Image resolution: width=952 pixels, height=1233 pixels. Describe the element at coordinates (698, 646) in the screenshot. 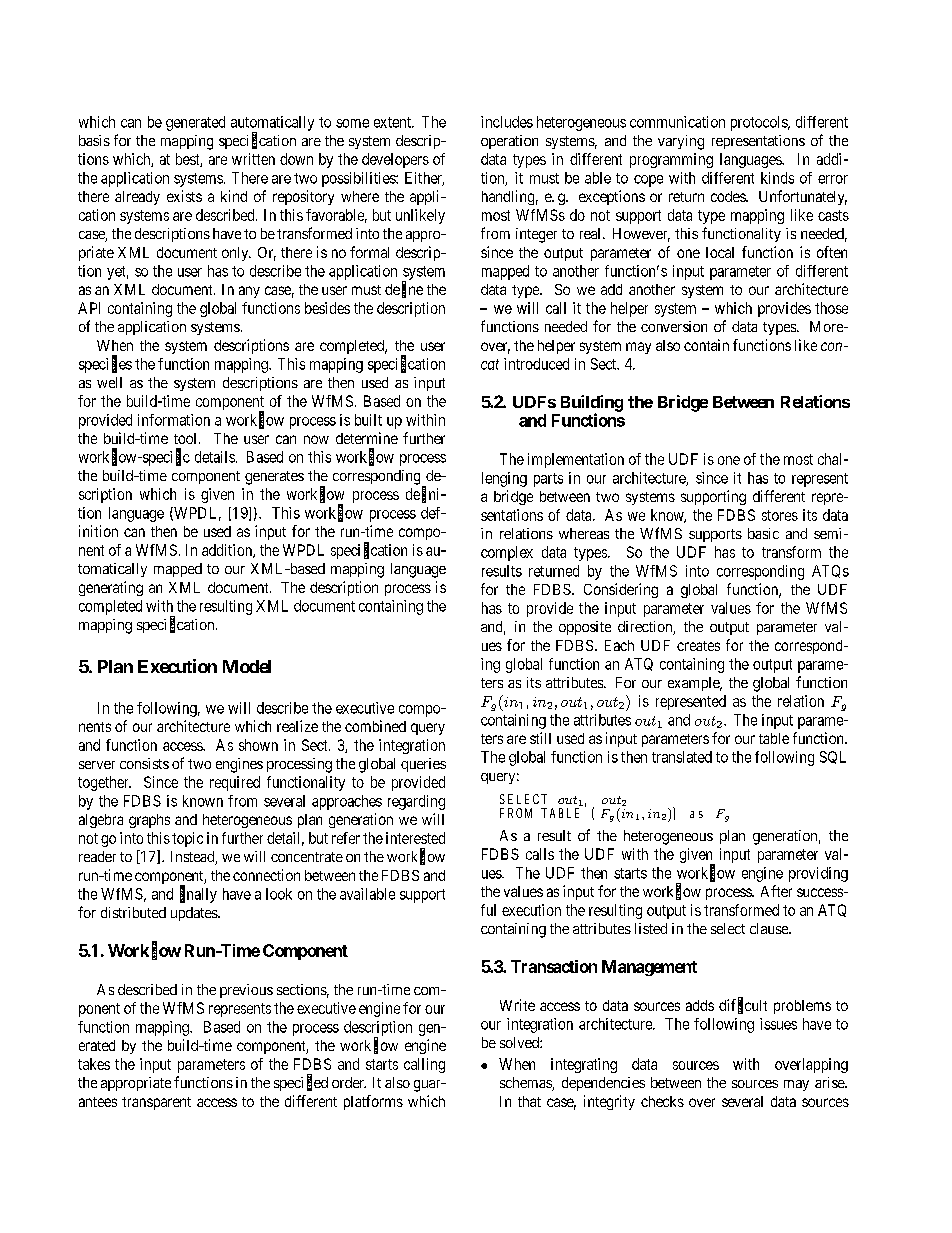

I see `creates` at that location.
